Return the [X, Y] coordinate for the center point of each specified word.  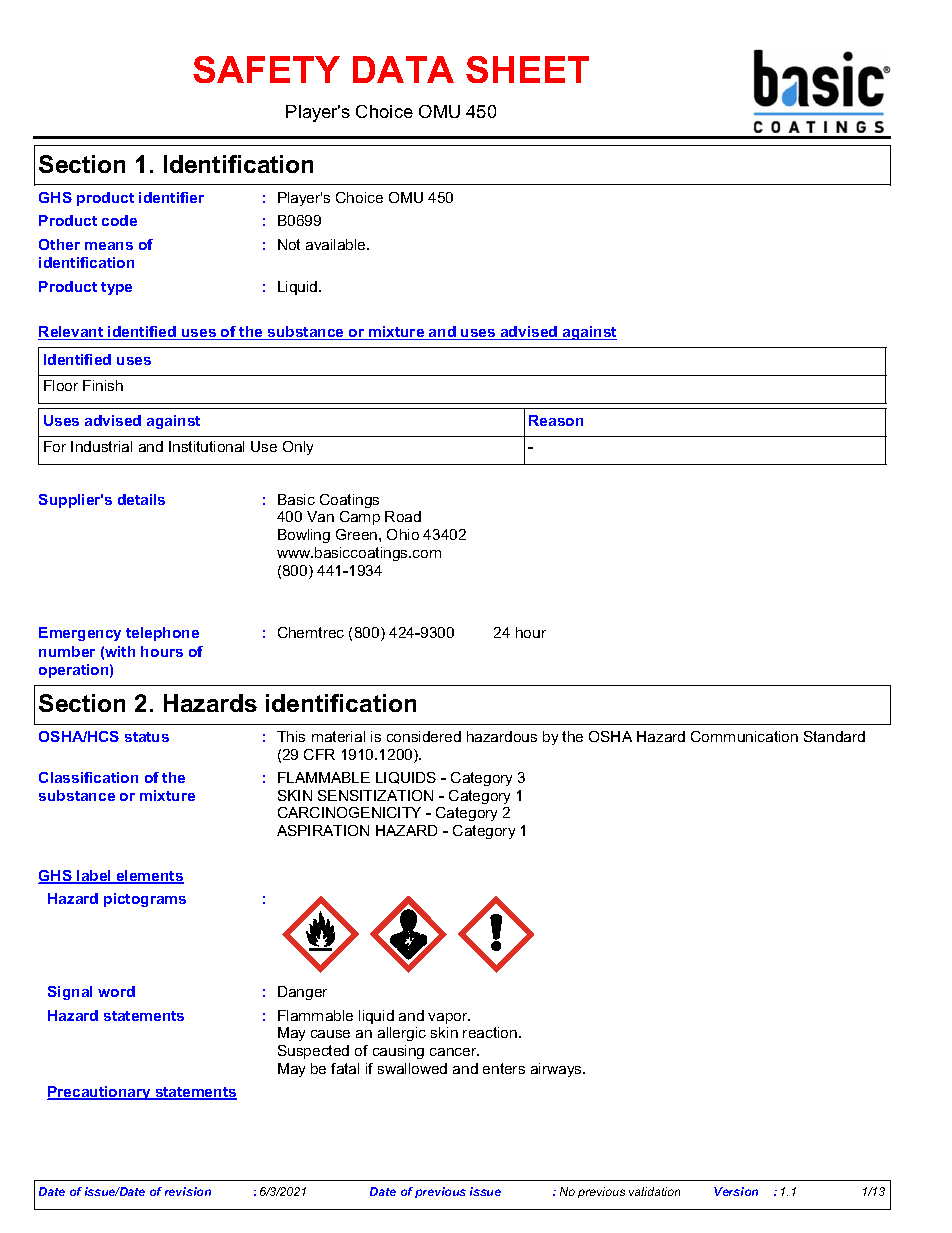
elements [149, 877]
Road [403, 516]
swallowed [412, 1068]
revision [188, 1191]
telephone [162, 634]
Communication [744, 736]
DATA [403, 69]
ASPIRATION [323, 830]
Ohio [403, 534]
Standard [834, 736]
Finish [103, 385]
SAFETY [266, 69]
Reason [556, 420]
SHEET [527, 69]
